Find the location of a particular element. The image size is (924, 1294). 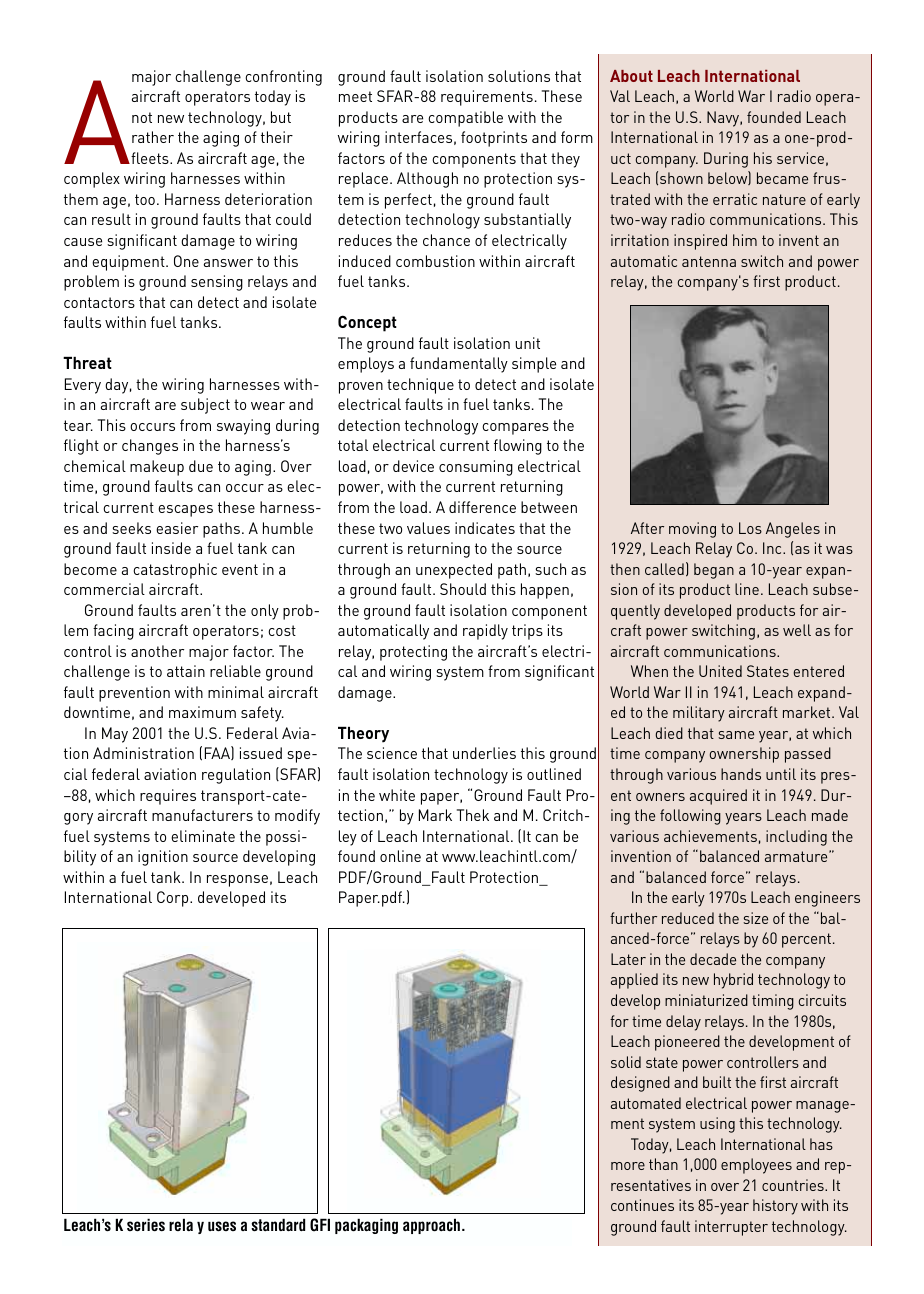

well is located at coordinates (797, 630).
